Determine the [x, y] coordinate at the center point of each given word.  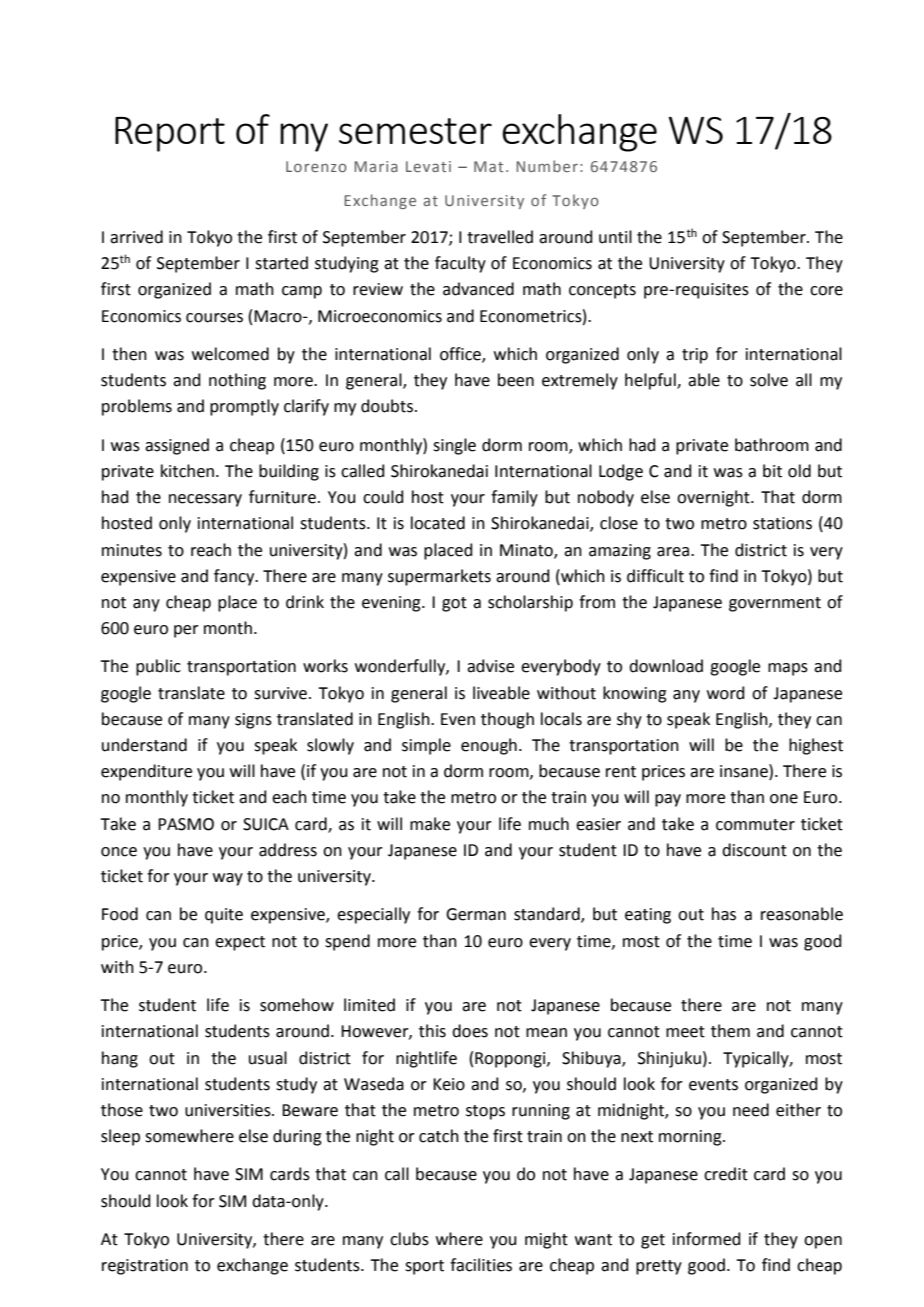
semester [415, 131]
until [615, 237]
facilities [481, 1265]
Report [170, 134]
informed [707, 1239]
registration [145, 1267]
